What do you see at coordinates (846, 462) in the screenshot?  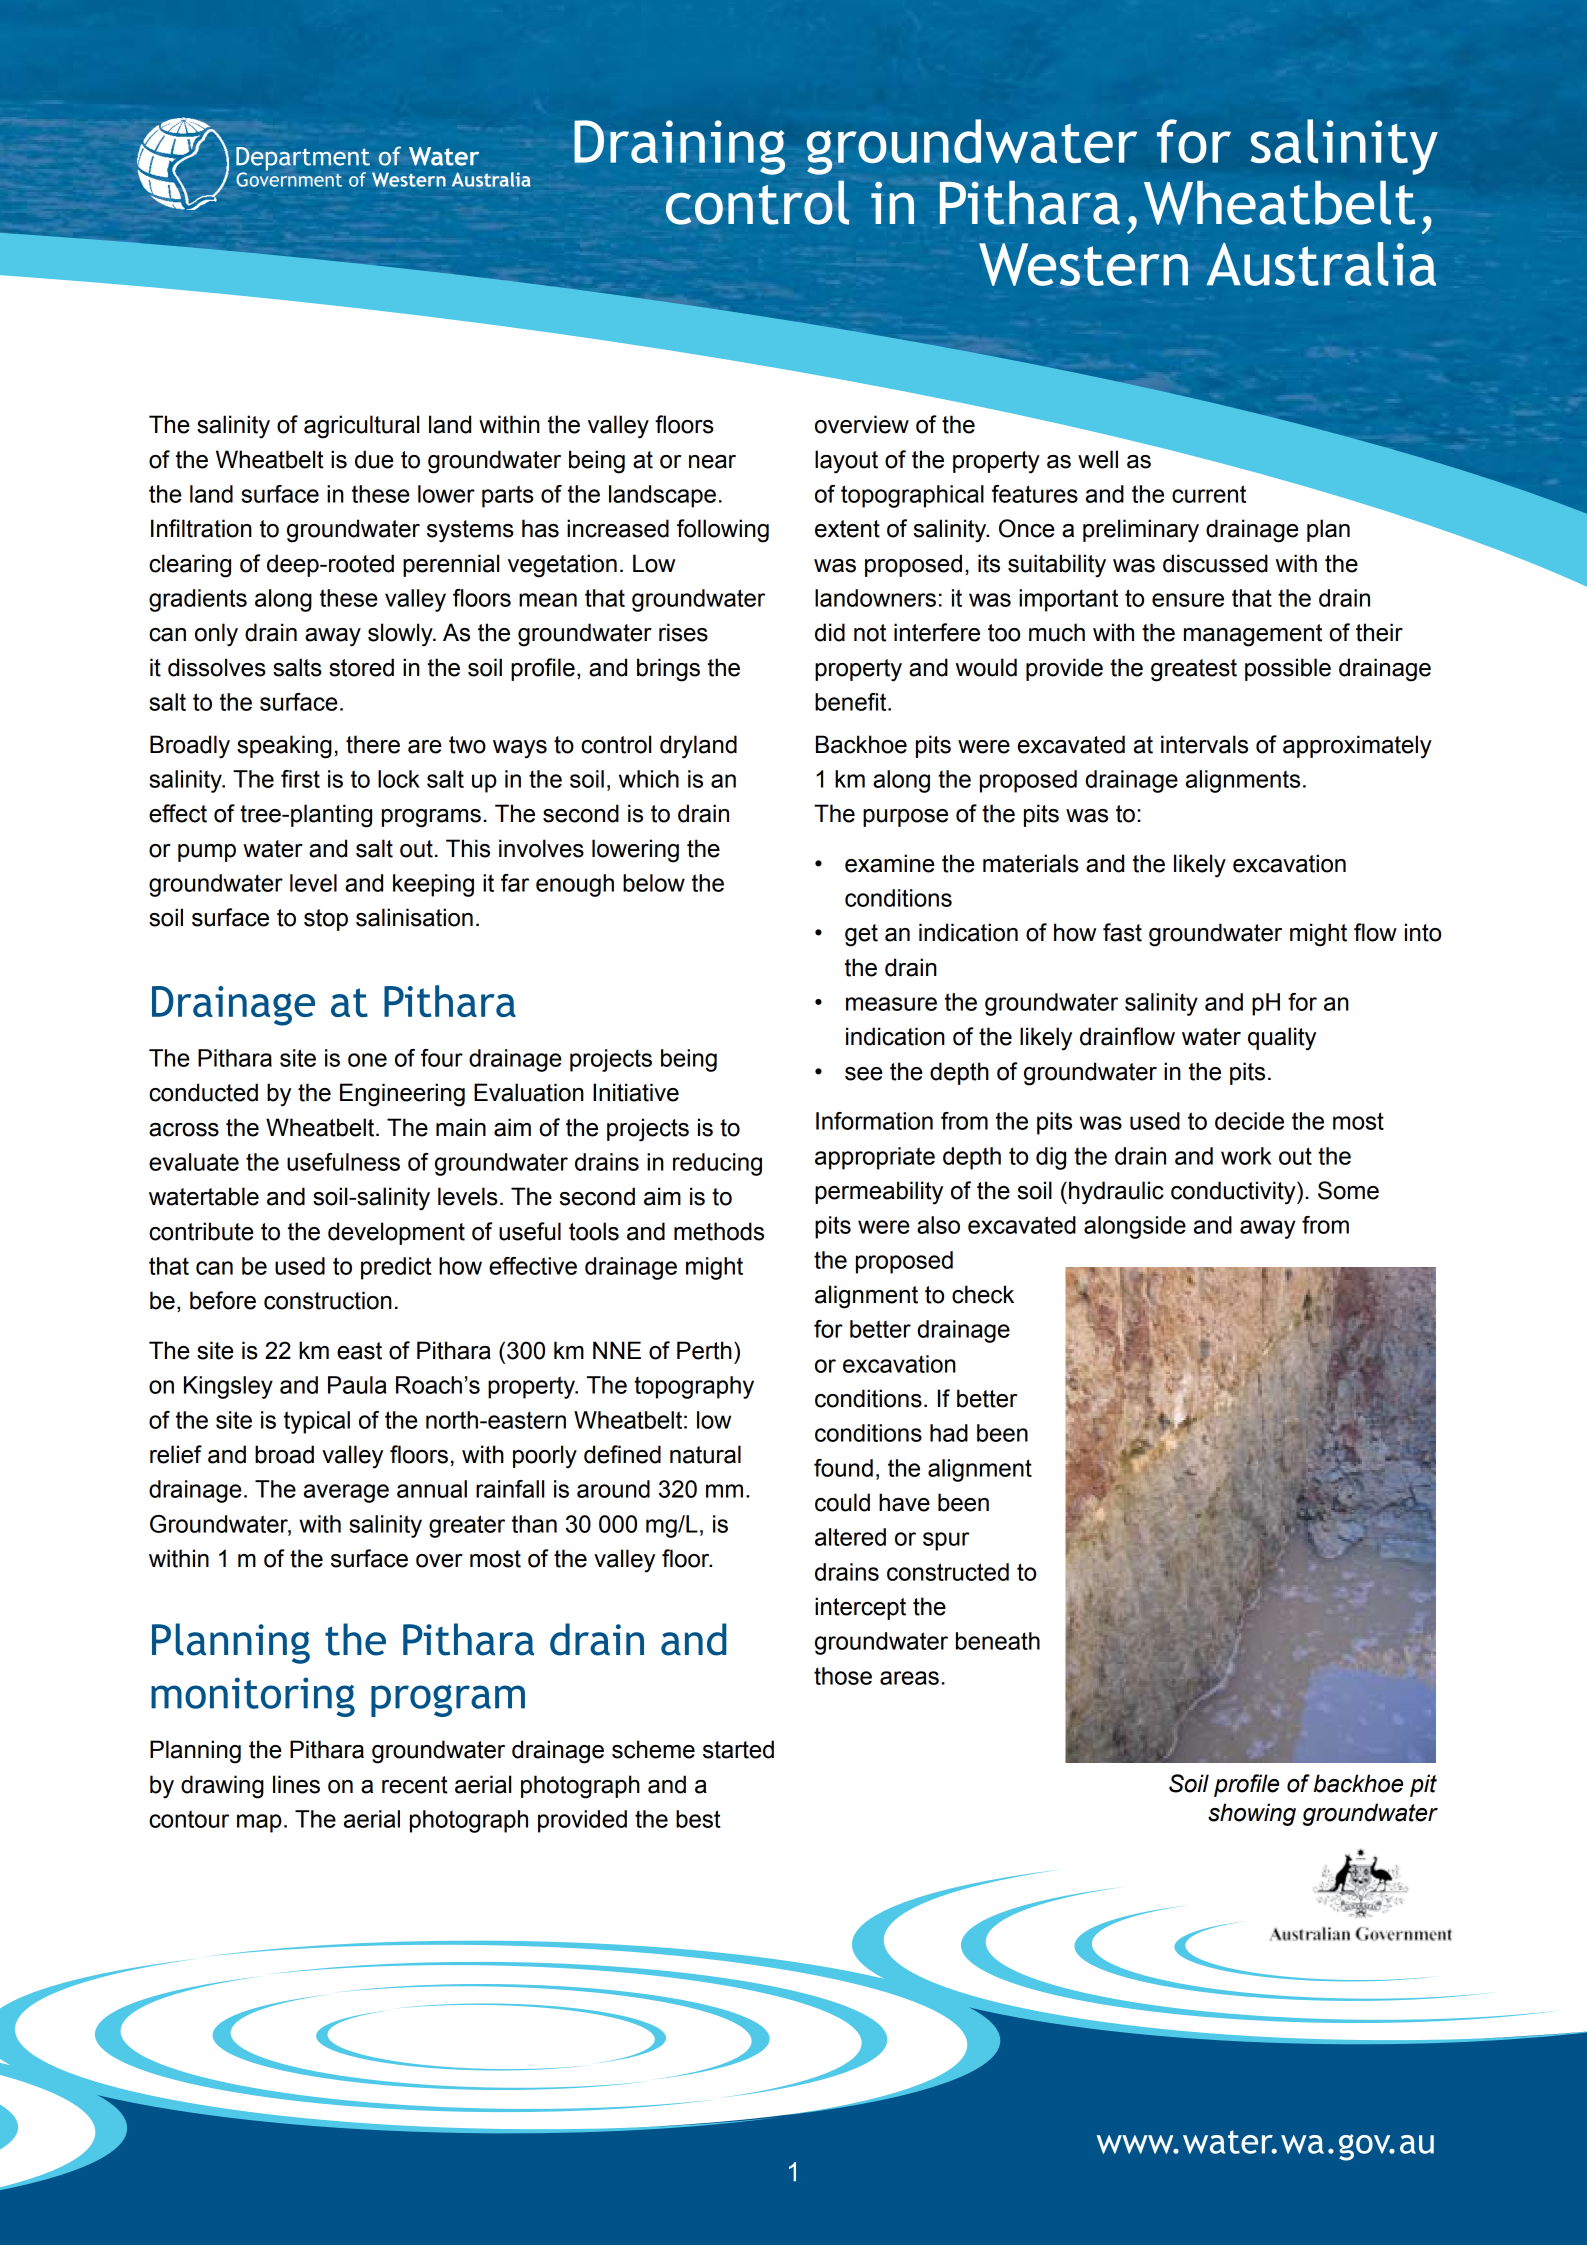 I see `layout` at bounding box center [846, 462].
